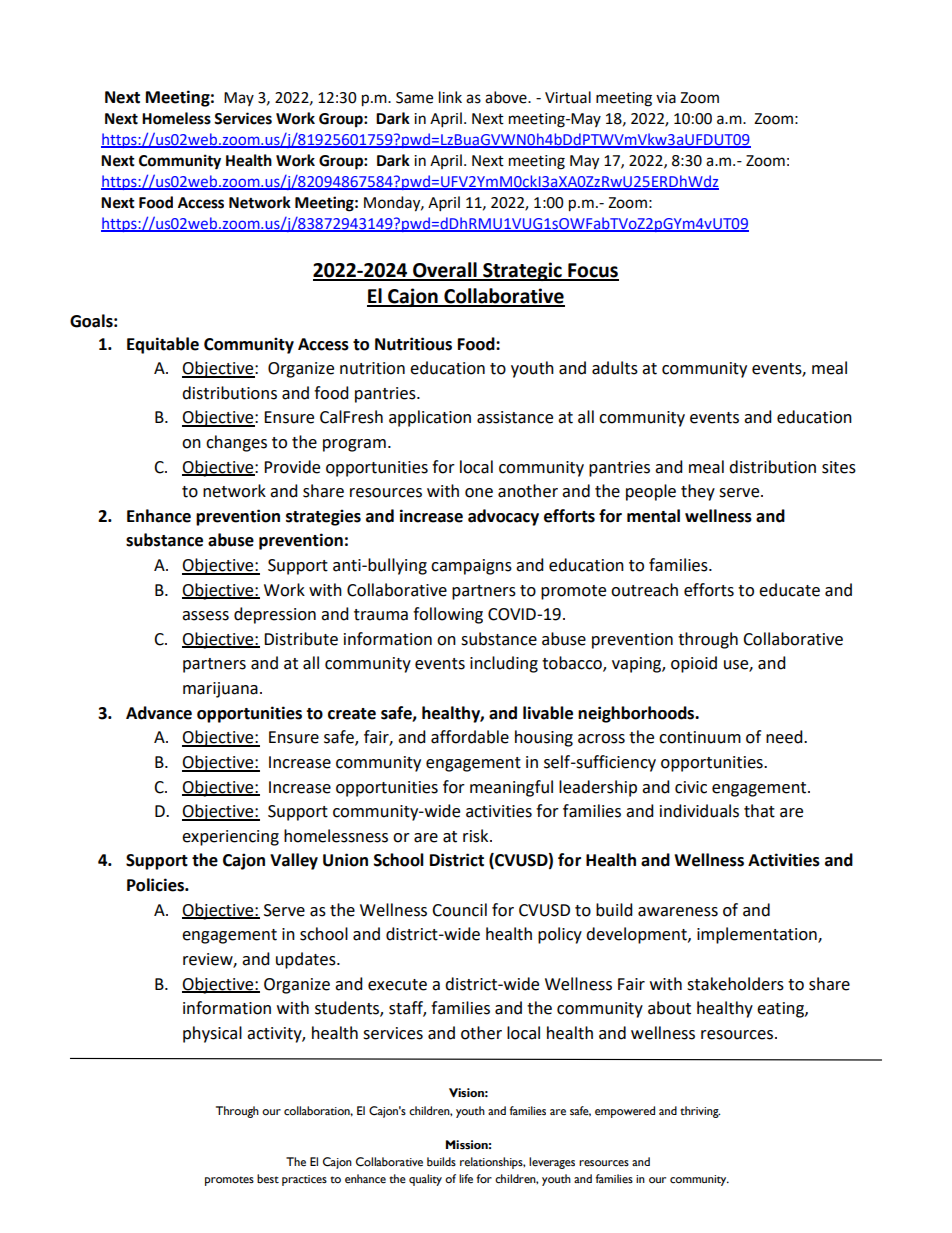 This screenshot has height=1233, width=952. Describe the element at coordinates (666, 98) in the screenshot. I see `via` at that location.
